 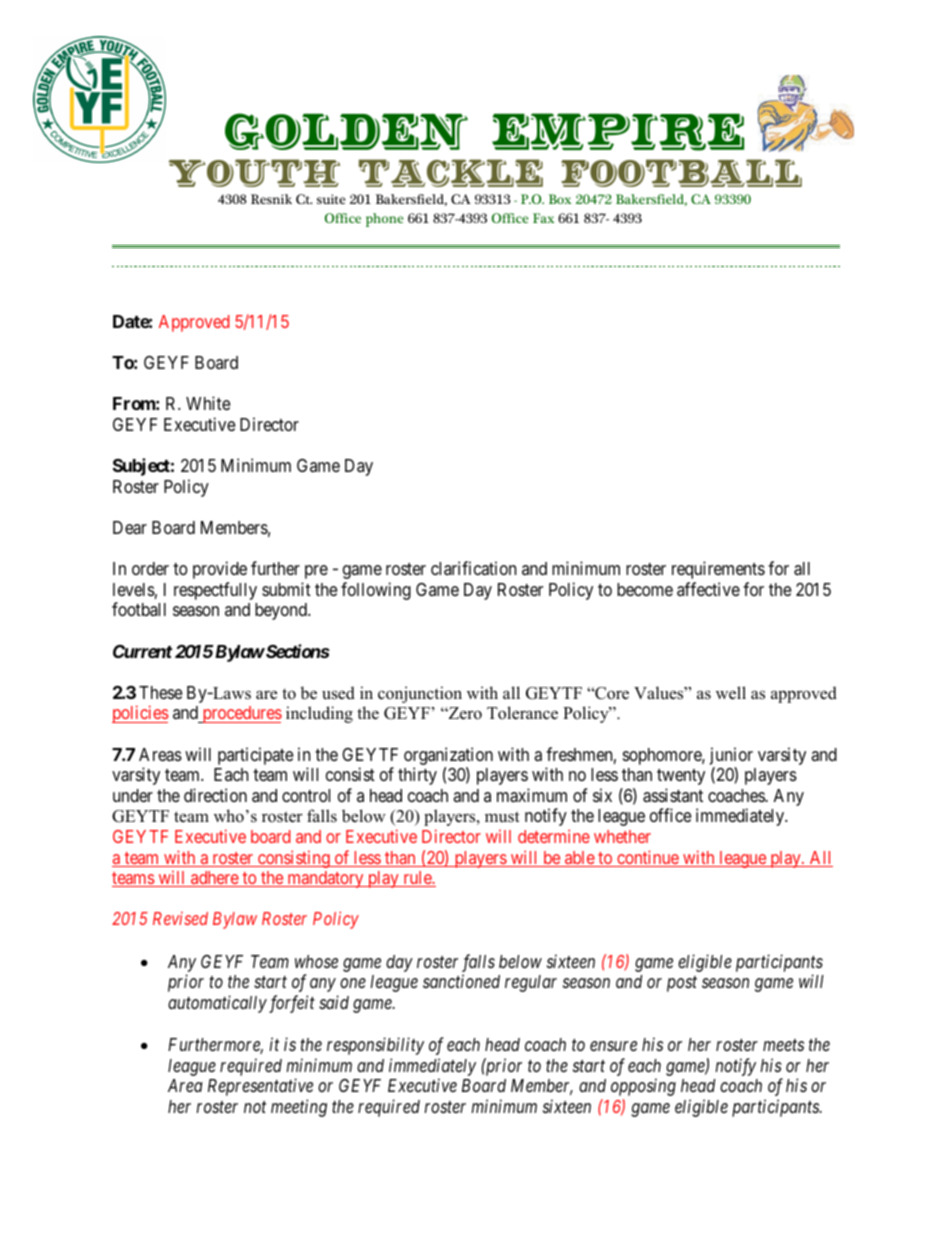 I want to click on requirements, so click(x=718, y=570).
